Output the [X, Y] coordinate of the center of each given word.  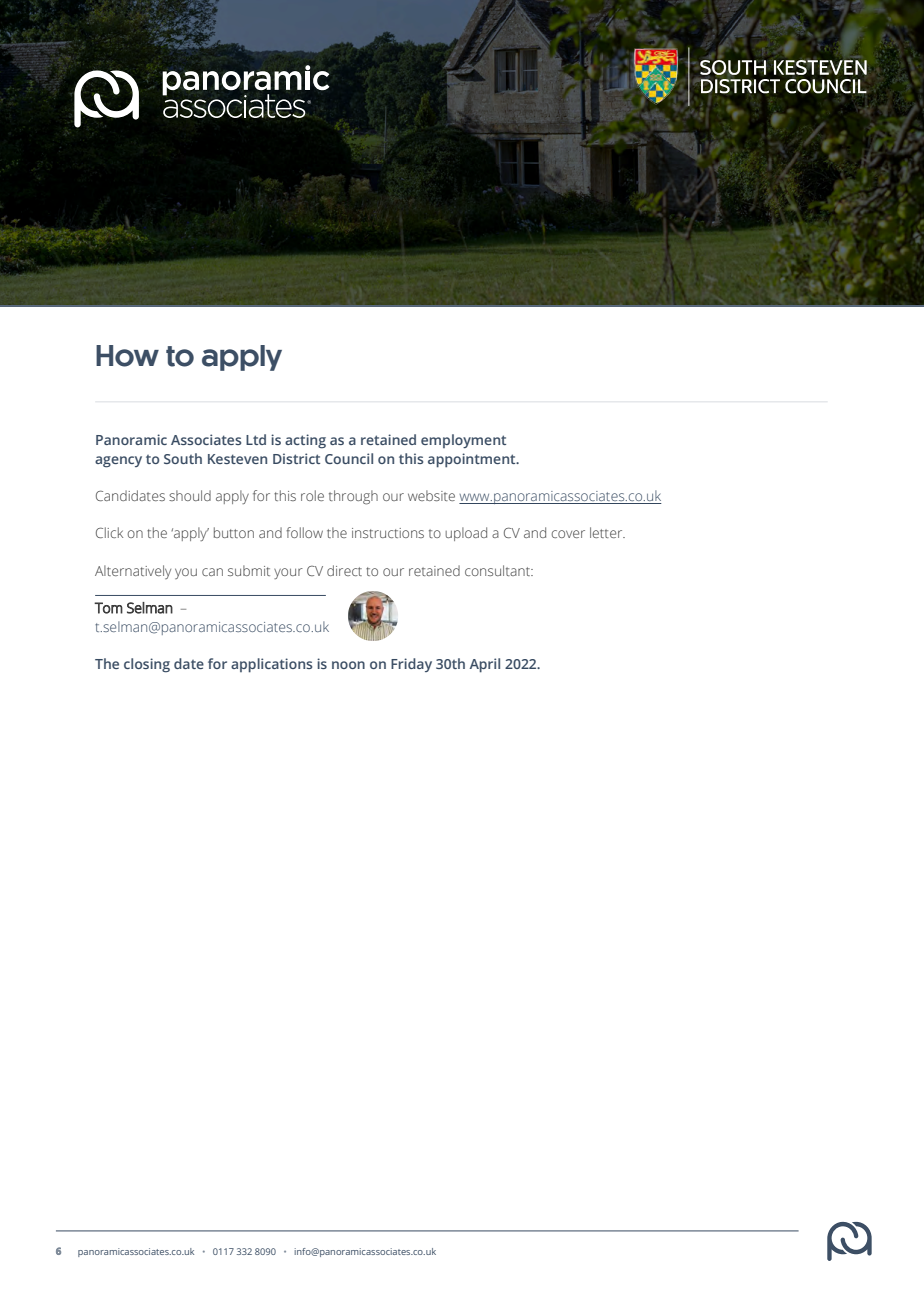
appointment [473, 460]
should [190, 495]
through [353, 497]
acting [305, 441]
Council [349, 458]
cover [568, 534]
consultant [499, 570]
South [183, 458]
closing [147, 665]
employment [463, 441]
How [127, 356]
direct [344, 570]
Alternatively [133, 572]
